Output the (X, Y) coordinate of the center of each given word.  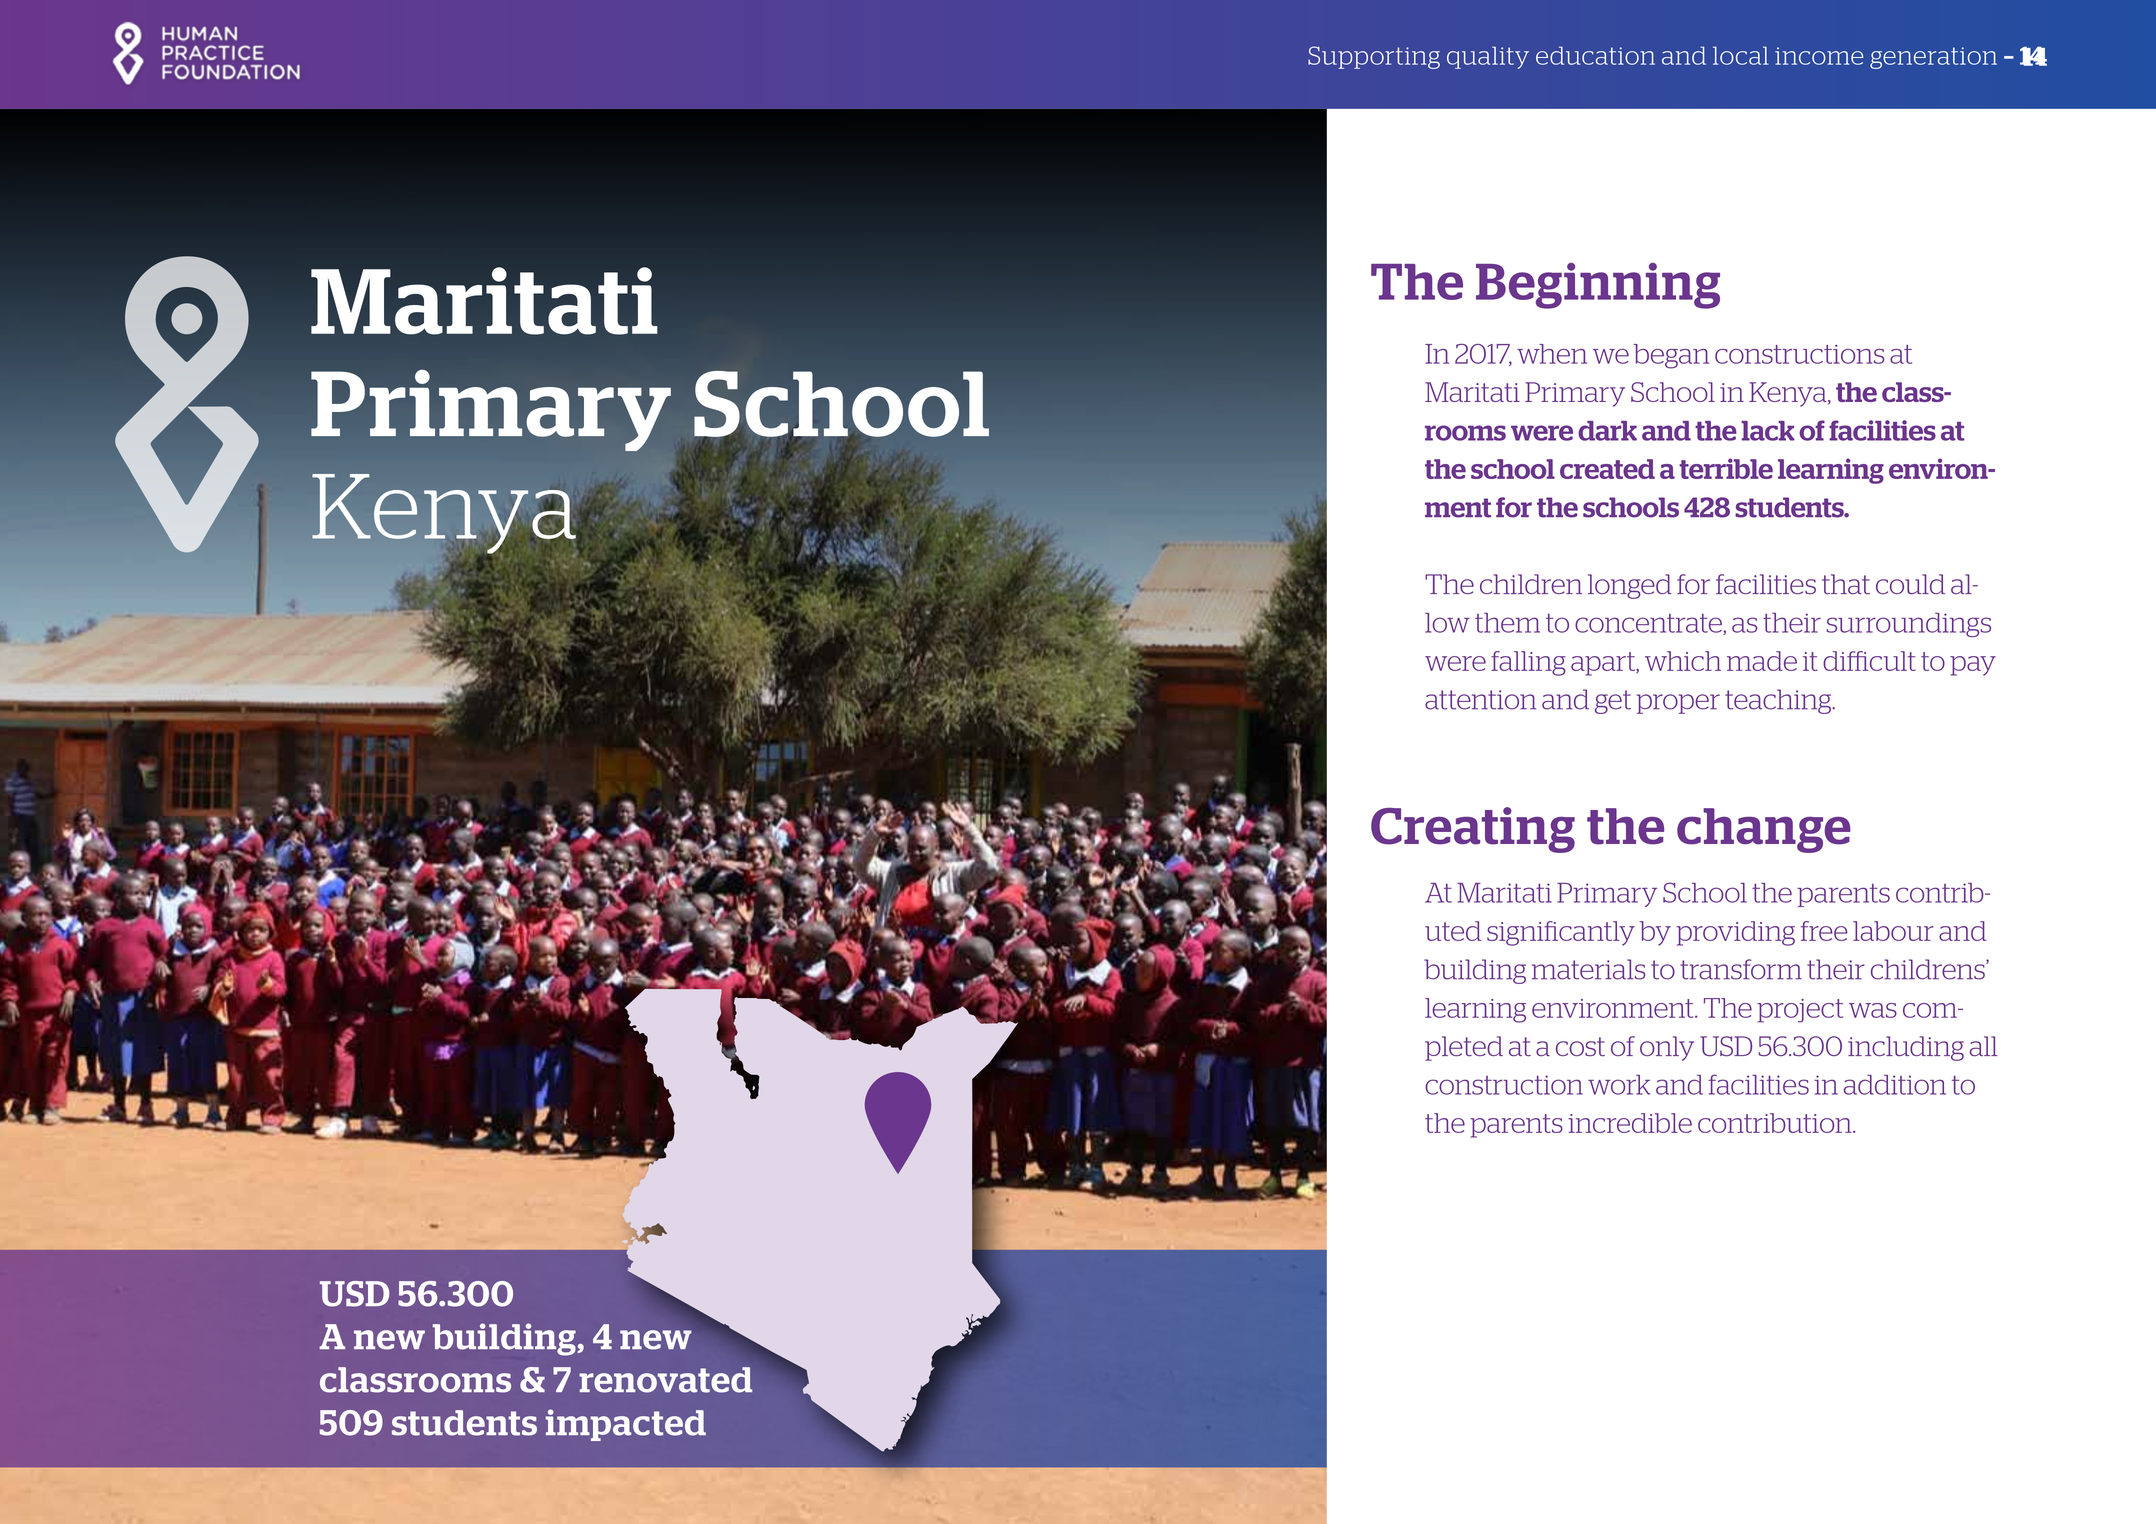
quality (1488, 57)
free (1824, 931)
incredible (1630, 1123)
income (1819, 56)
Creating (1473, 830)
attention (1480, 700)
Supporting (1374, 57)
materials (1588, 969)
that (1846, 584)
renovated (665, 1380)
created (1607, 469)
